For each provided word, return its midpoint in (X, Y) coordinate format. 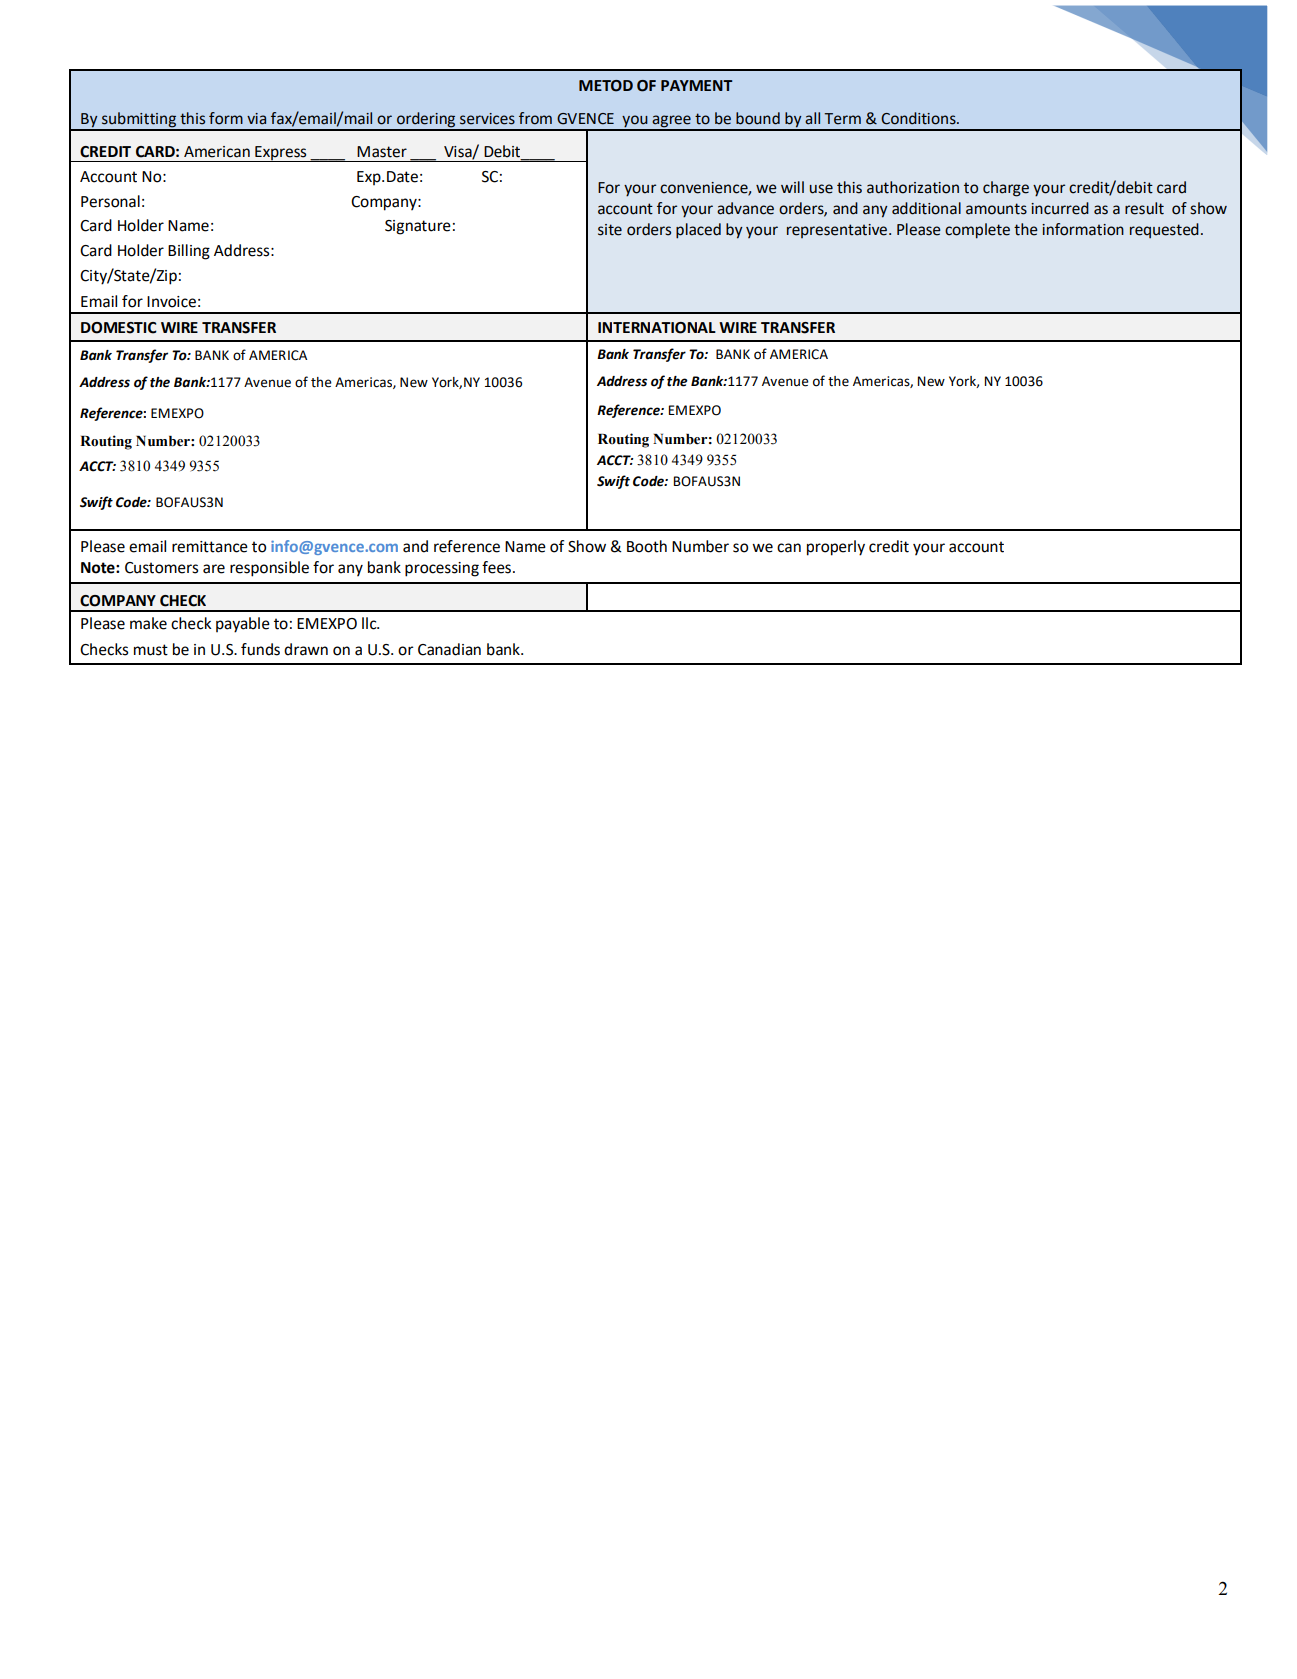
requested (1164, 230)
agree (672, 122)
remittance (210, 547)
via (256, 119)
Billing (189, 252)
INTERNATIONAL (657, 328)
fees (496, 567)
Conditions (919, 118)
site (610, 230)
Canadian (449, 649)
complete (977, 231)
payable (243, 625)
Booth (647, 546)
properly (836, 548)
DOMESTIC (119, 328)
